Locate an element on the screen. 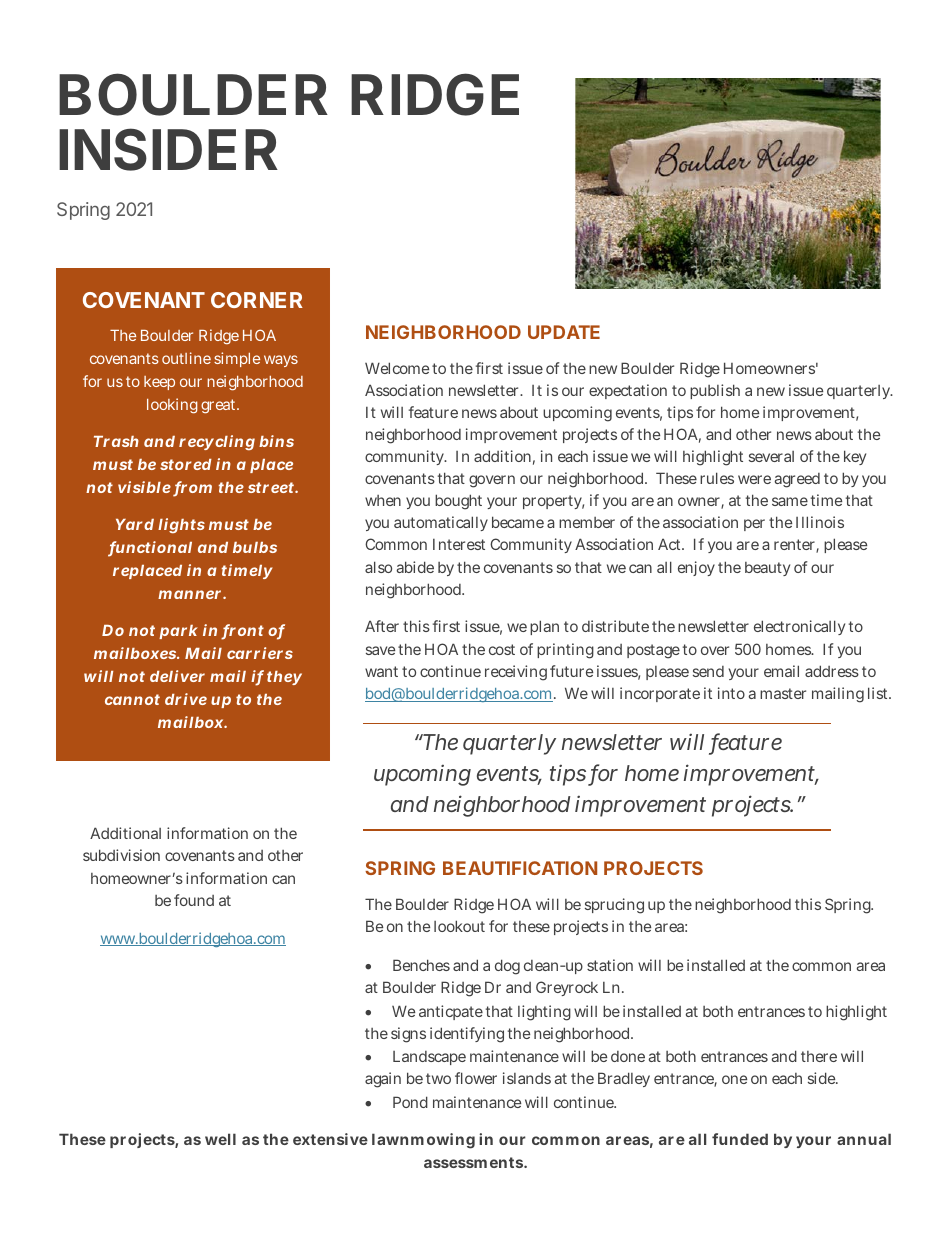 The width and height of the screenshot is (952, 1233). found is located at coordinates (194, 900).
